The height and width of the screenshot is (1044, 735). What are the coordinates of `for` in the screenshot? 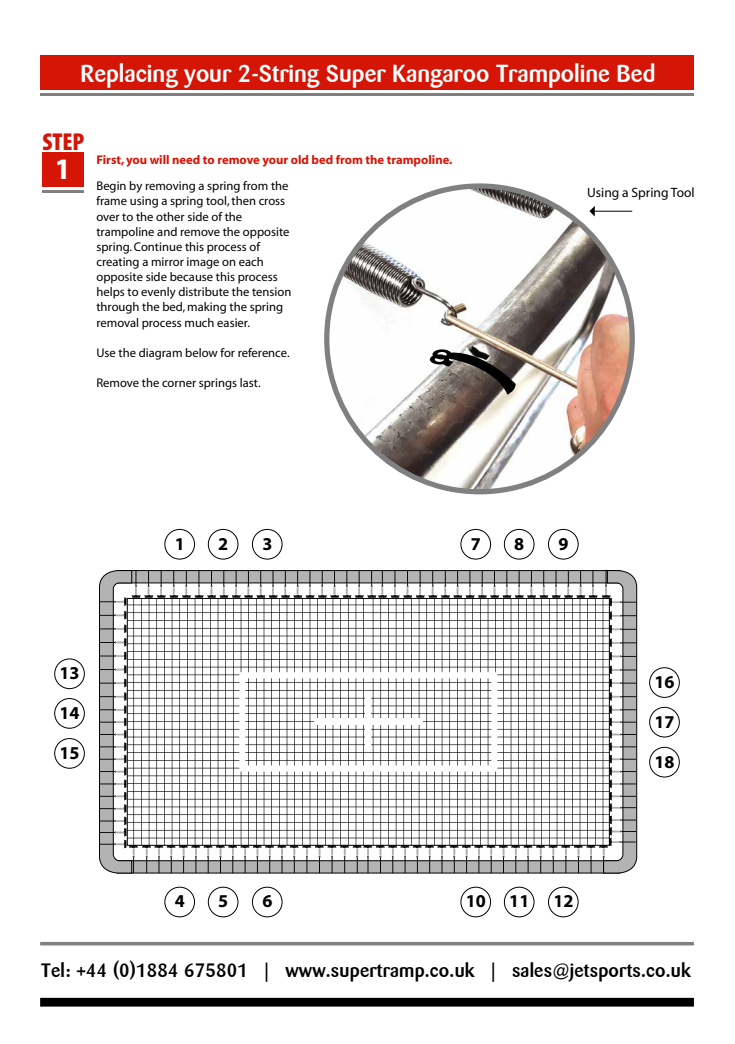 It's located at (227, 352).
